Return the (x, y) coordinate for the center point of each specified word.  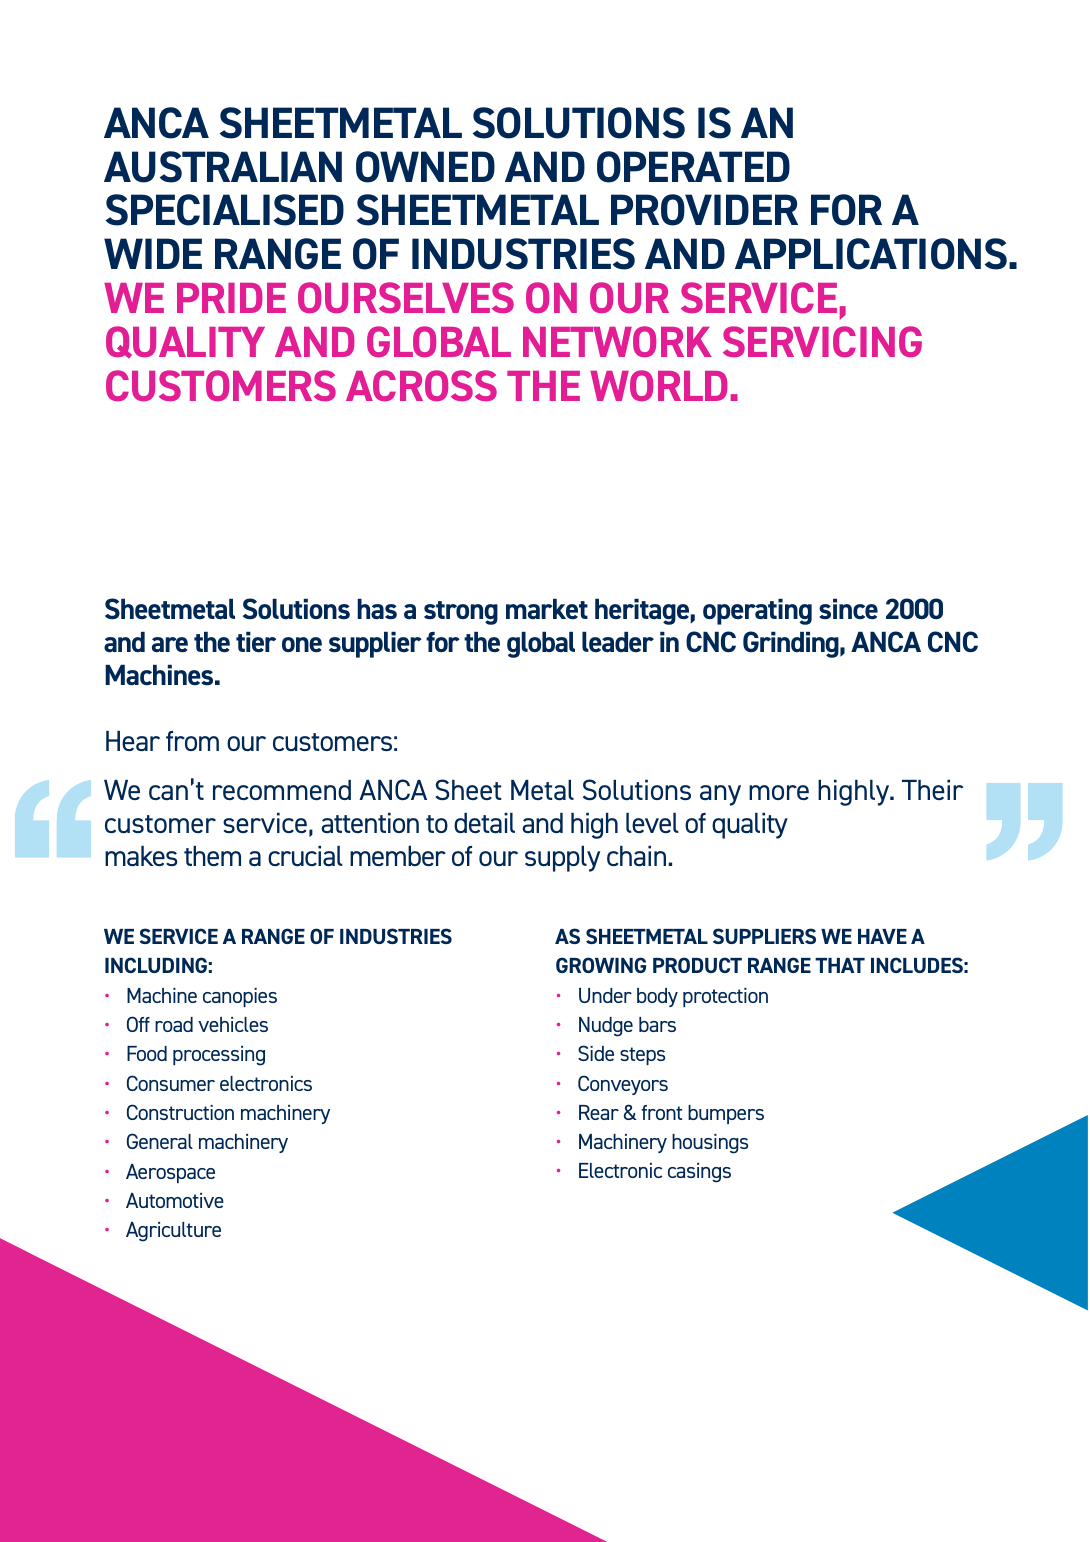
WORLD (659, 385)
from (192, 741)
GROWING (601, 965)
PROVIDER (704, 210)
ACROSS (421, 385)
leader (618, 642)
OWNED (425, 167)
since (848, 609)
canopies (240, 997)
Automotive (175, 1200)
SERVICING (822, 341)
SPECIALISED (225, 210)
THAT (840, 965)
